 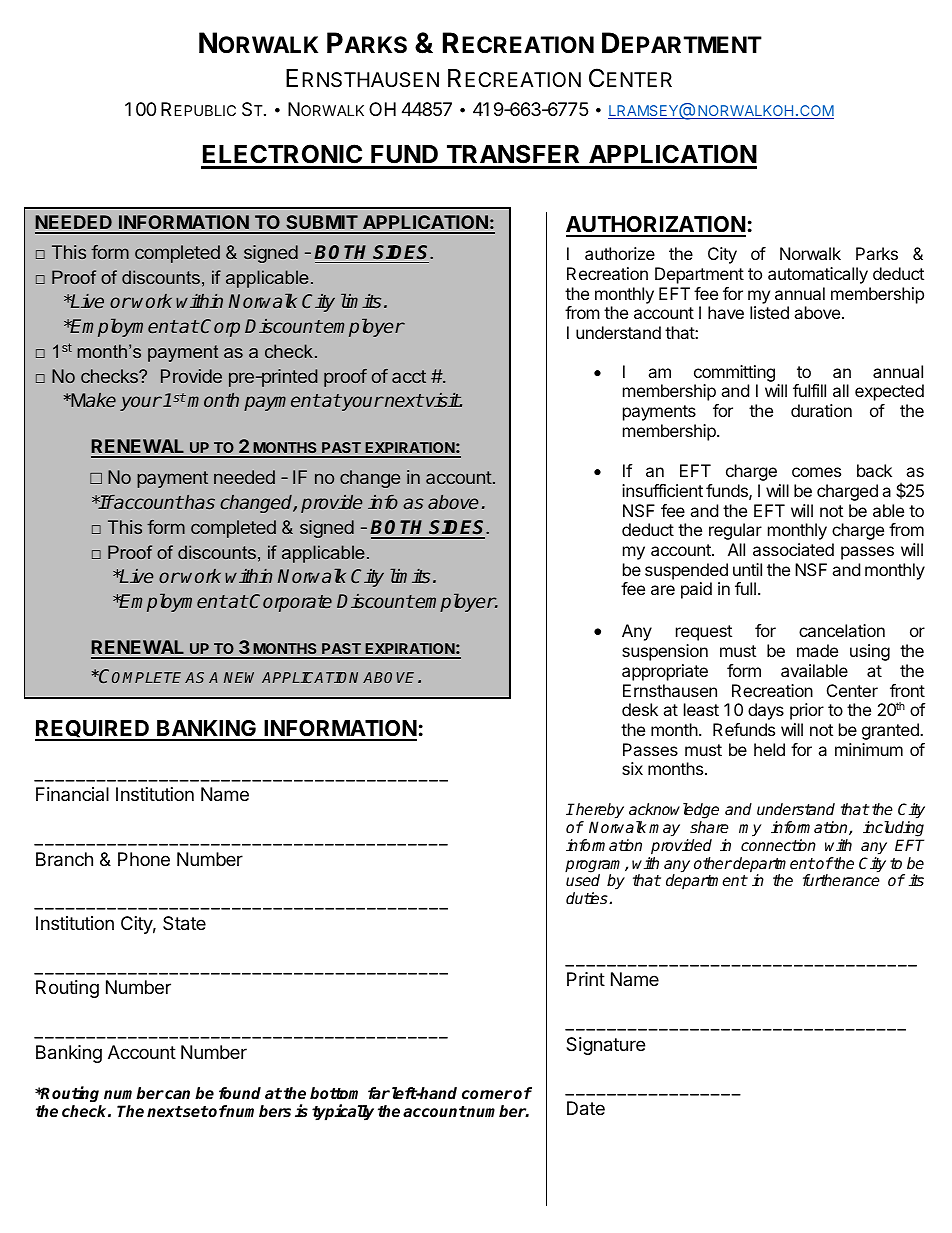 I want to click on authorize, so click(x=620, y=253).
